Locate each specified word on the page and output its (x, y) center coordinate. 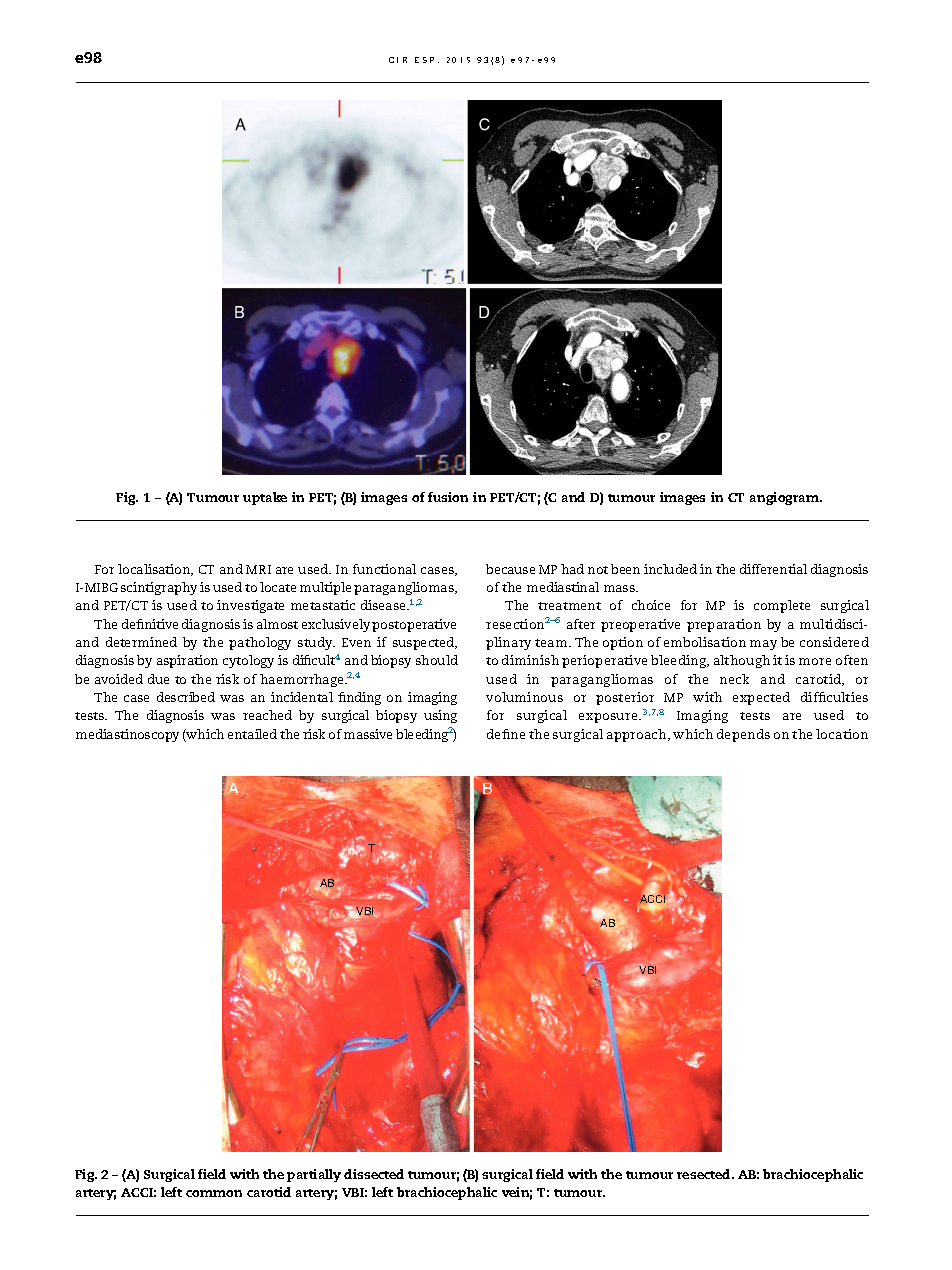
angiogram (785, 498)
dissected (374, 1174)
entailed (252, 734)
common (214, 1193)
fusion (448, 497)
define (506, 734)
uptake (265, 498)
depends (743, 735)
